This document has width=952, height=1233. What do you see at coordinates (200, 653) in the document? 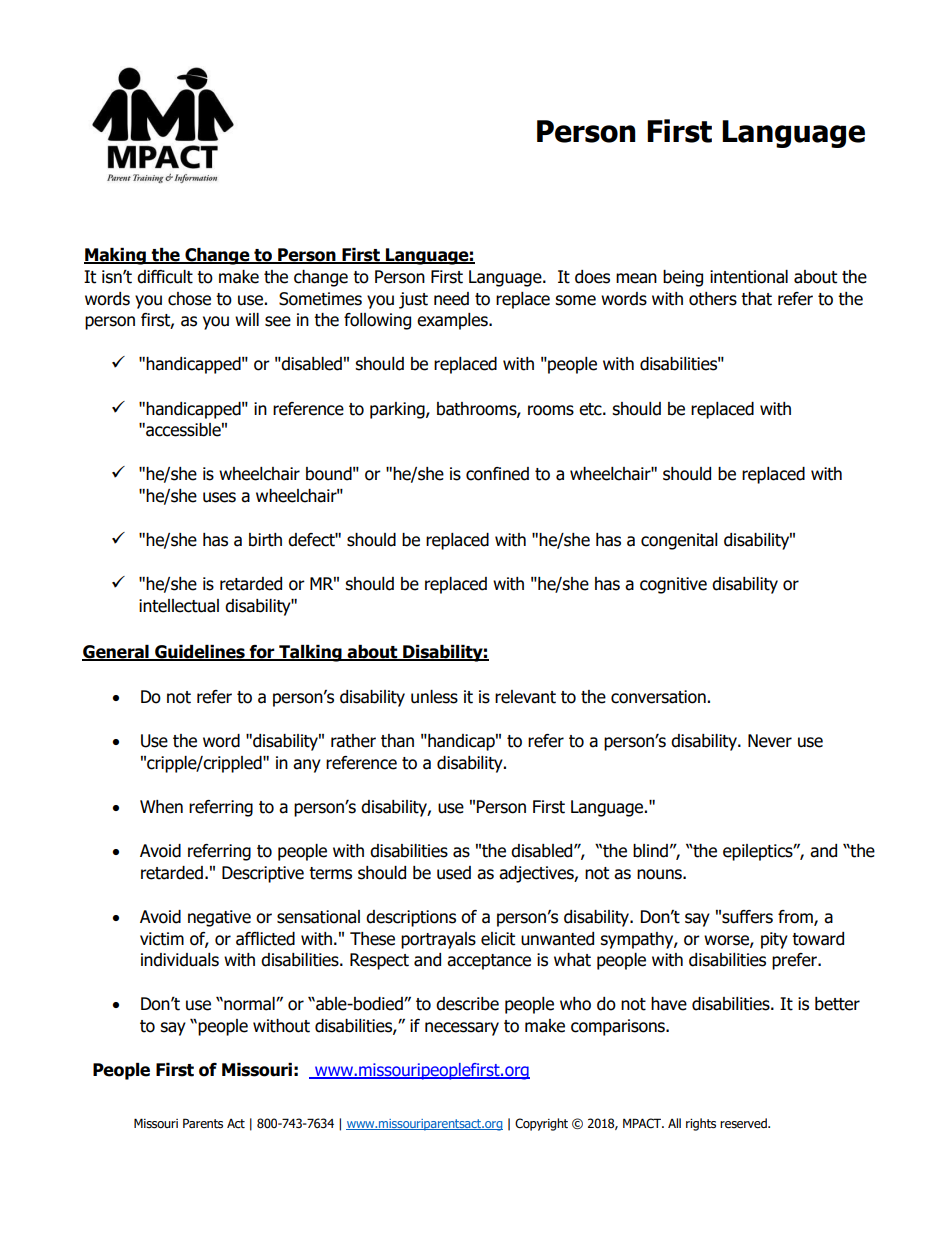
I see `Guidelines` at bounding box center [200, 653].
